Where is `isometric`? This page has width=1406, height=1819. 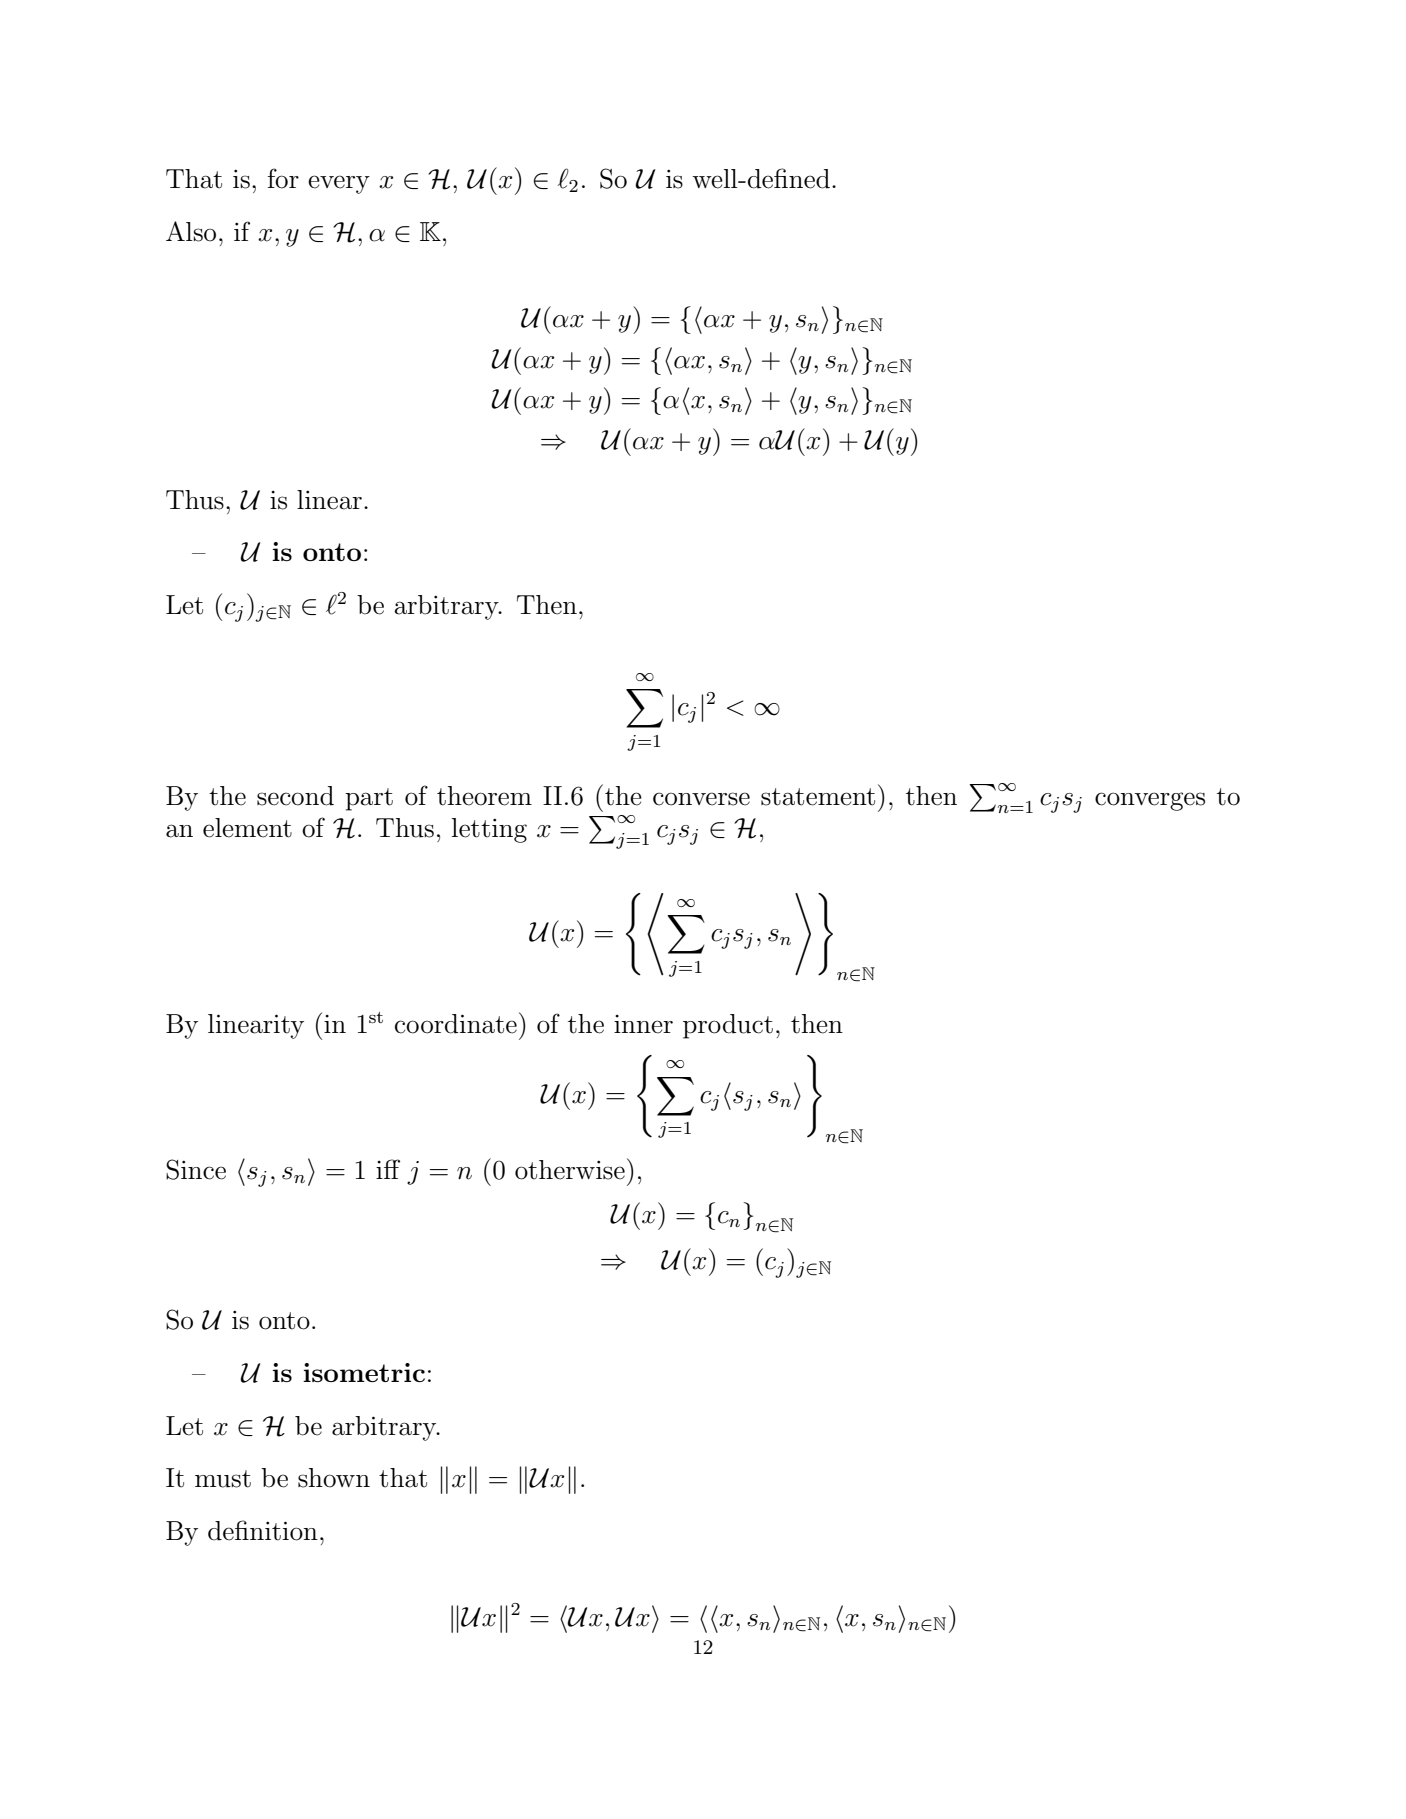
isometric is located at coordinates (364, 1372).
